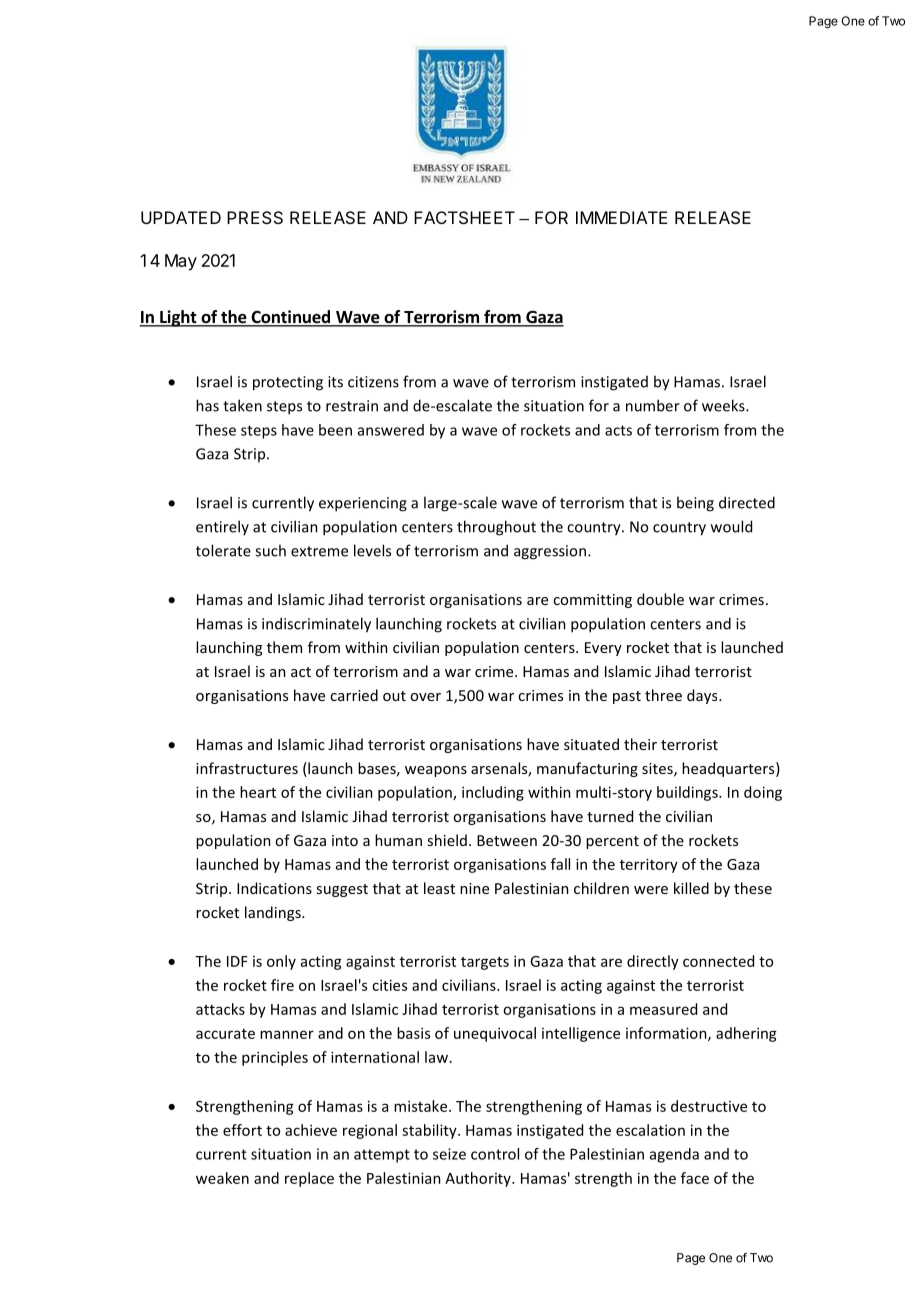  What do you see at coordinates (242, 1130) in the image?
I see `effort` at bounding box center [242, 1130].
